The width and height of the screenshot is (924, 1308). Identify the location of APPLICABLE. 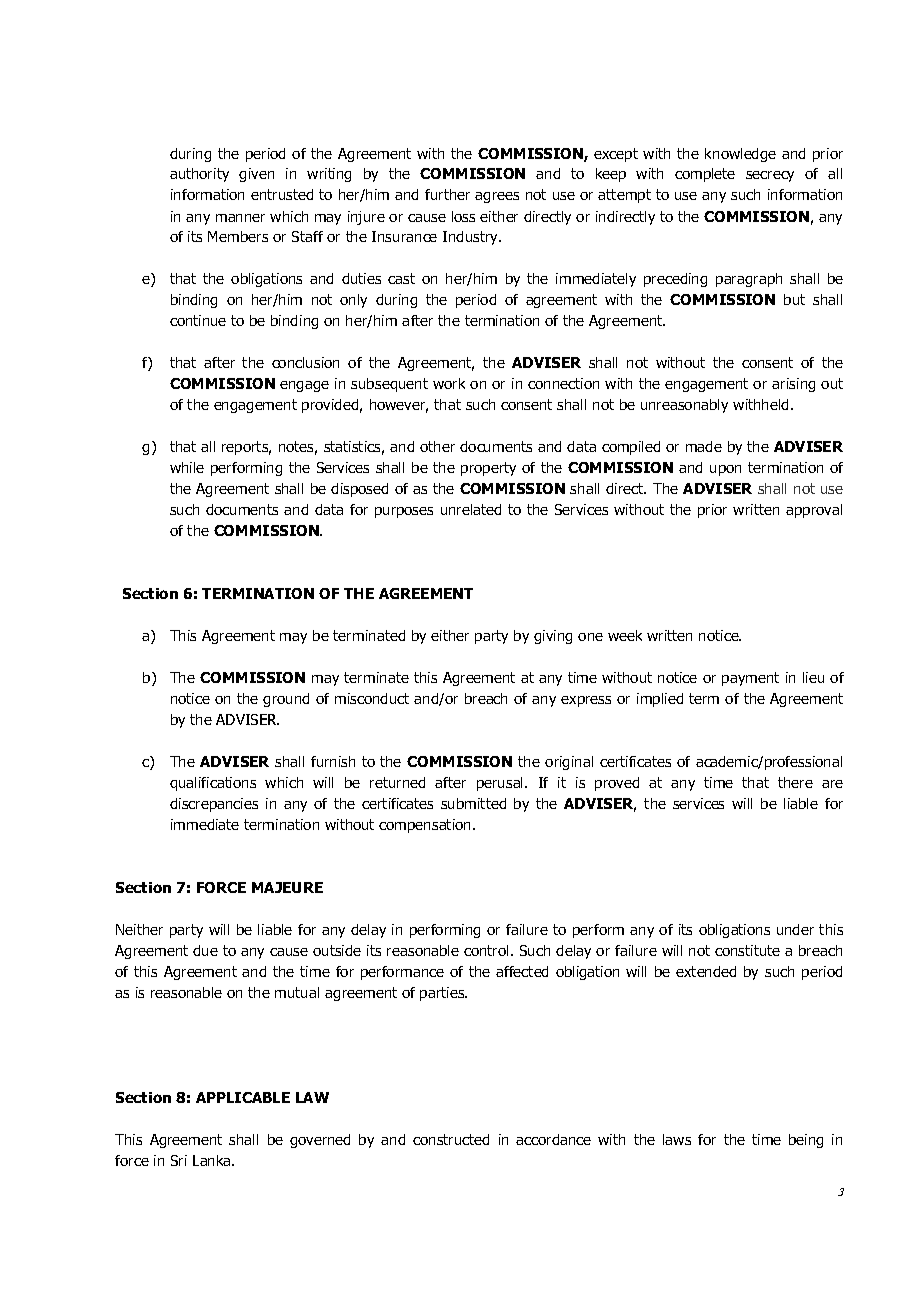
(243, 1097).
